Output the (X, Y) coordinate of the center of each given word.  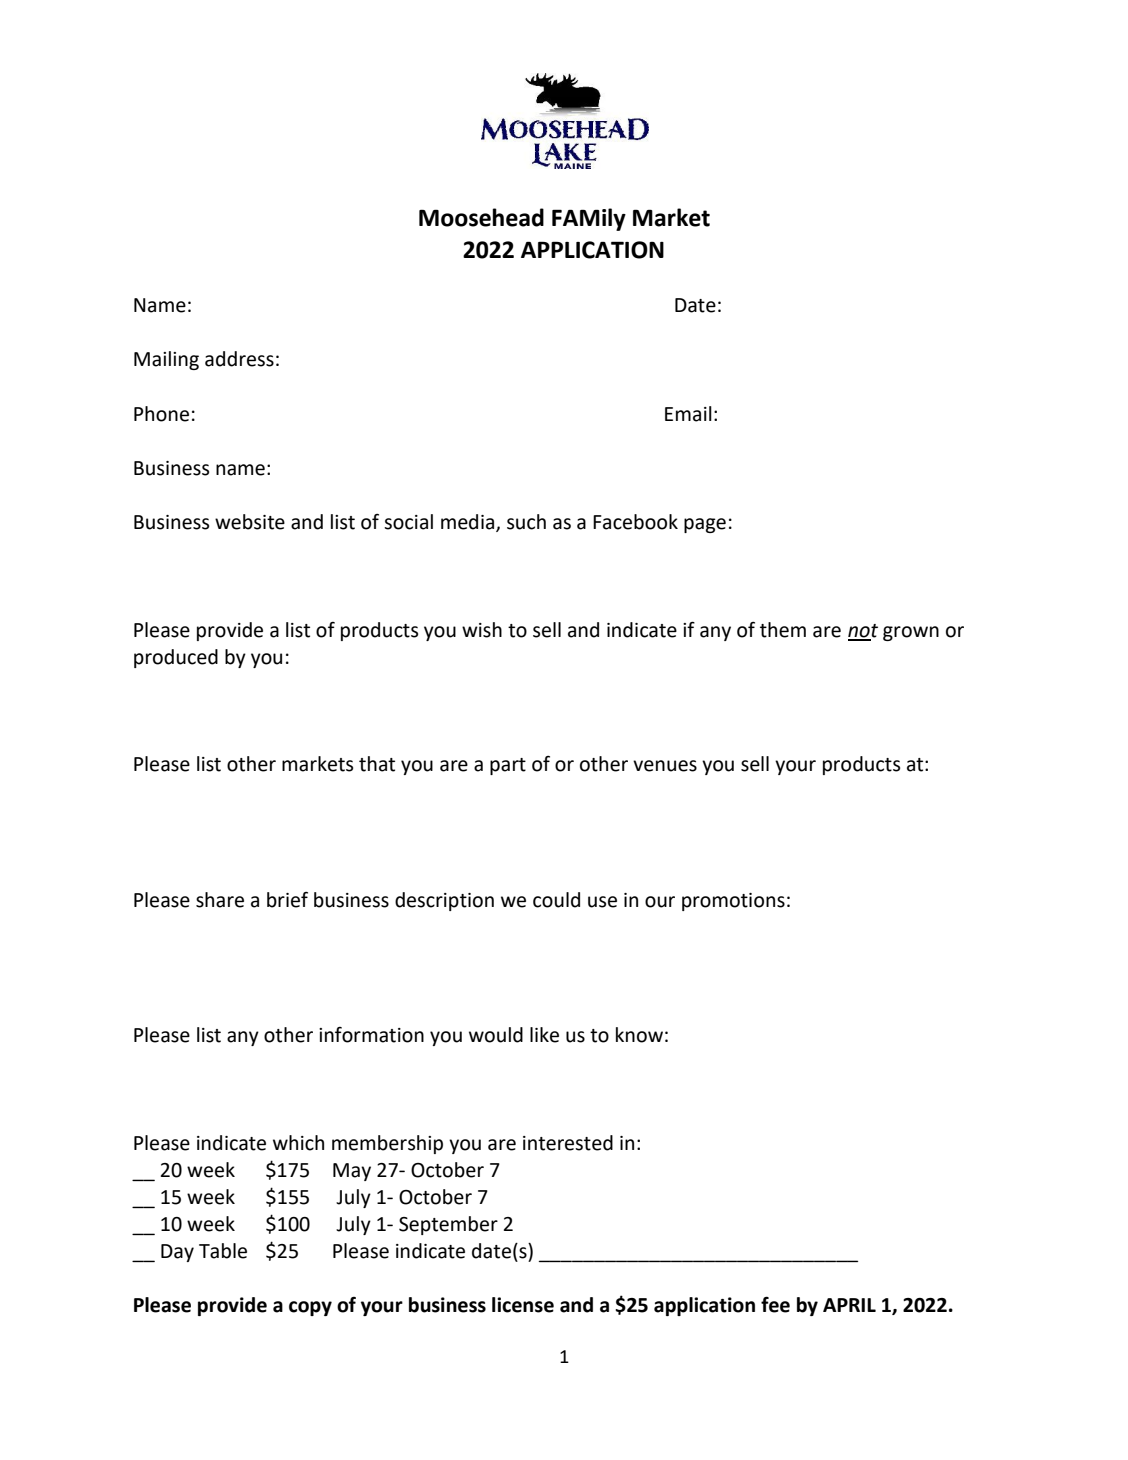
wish (482, 630)
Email (688, 414)
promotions (733, 902)
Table (223, 1251)
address (239, 359)
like (544, 1035)
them (783, 630)
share (220, 900)
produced (176, 658)
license (523, 1305)
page (705, 525)
